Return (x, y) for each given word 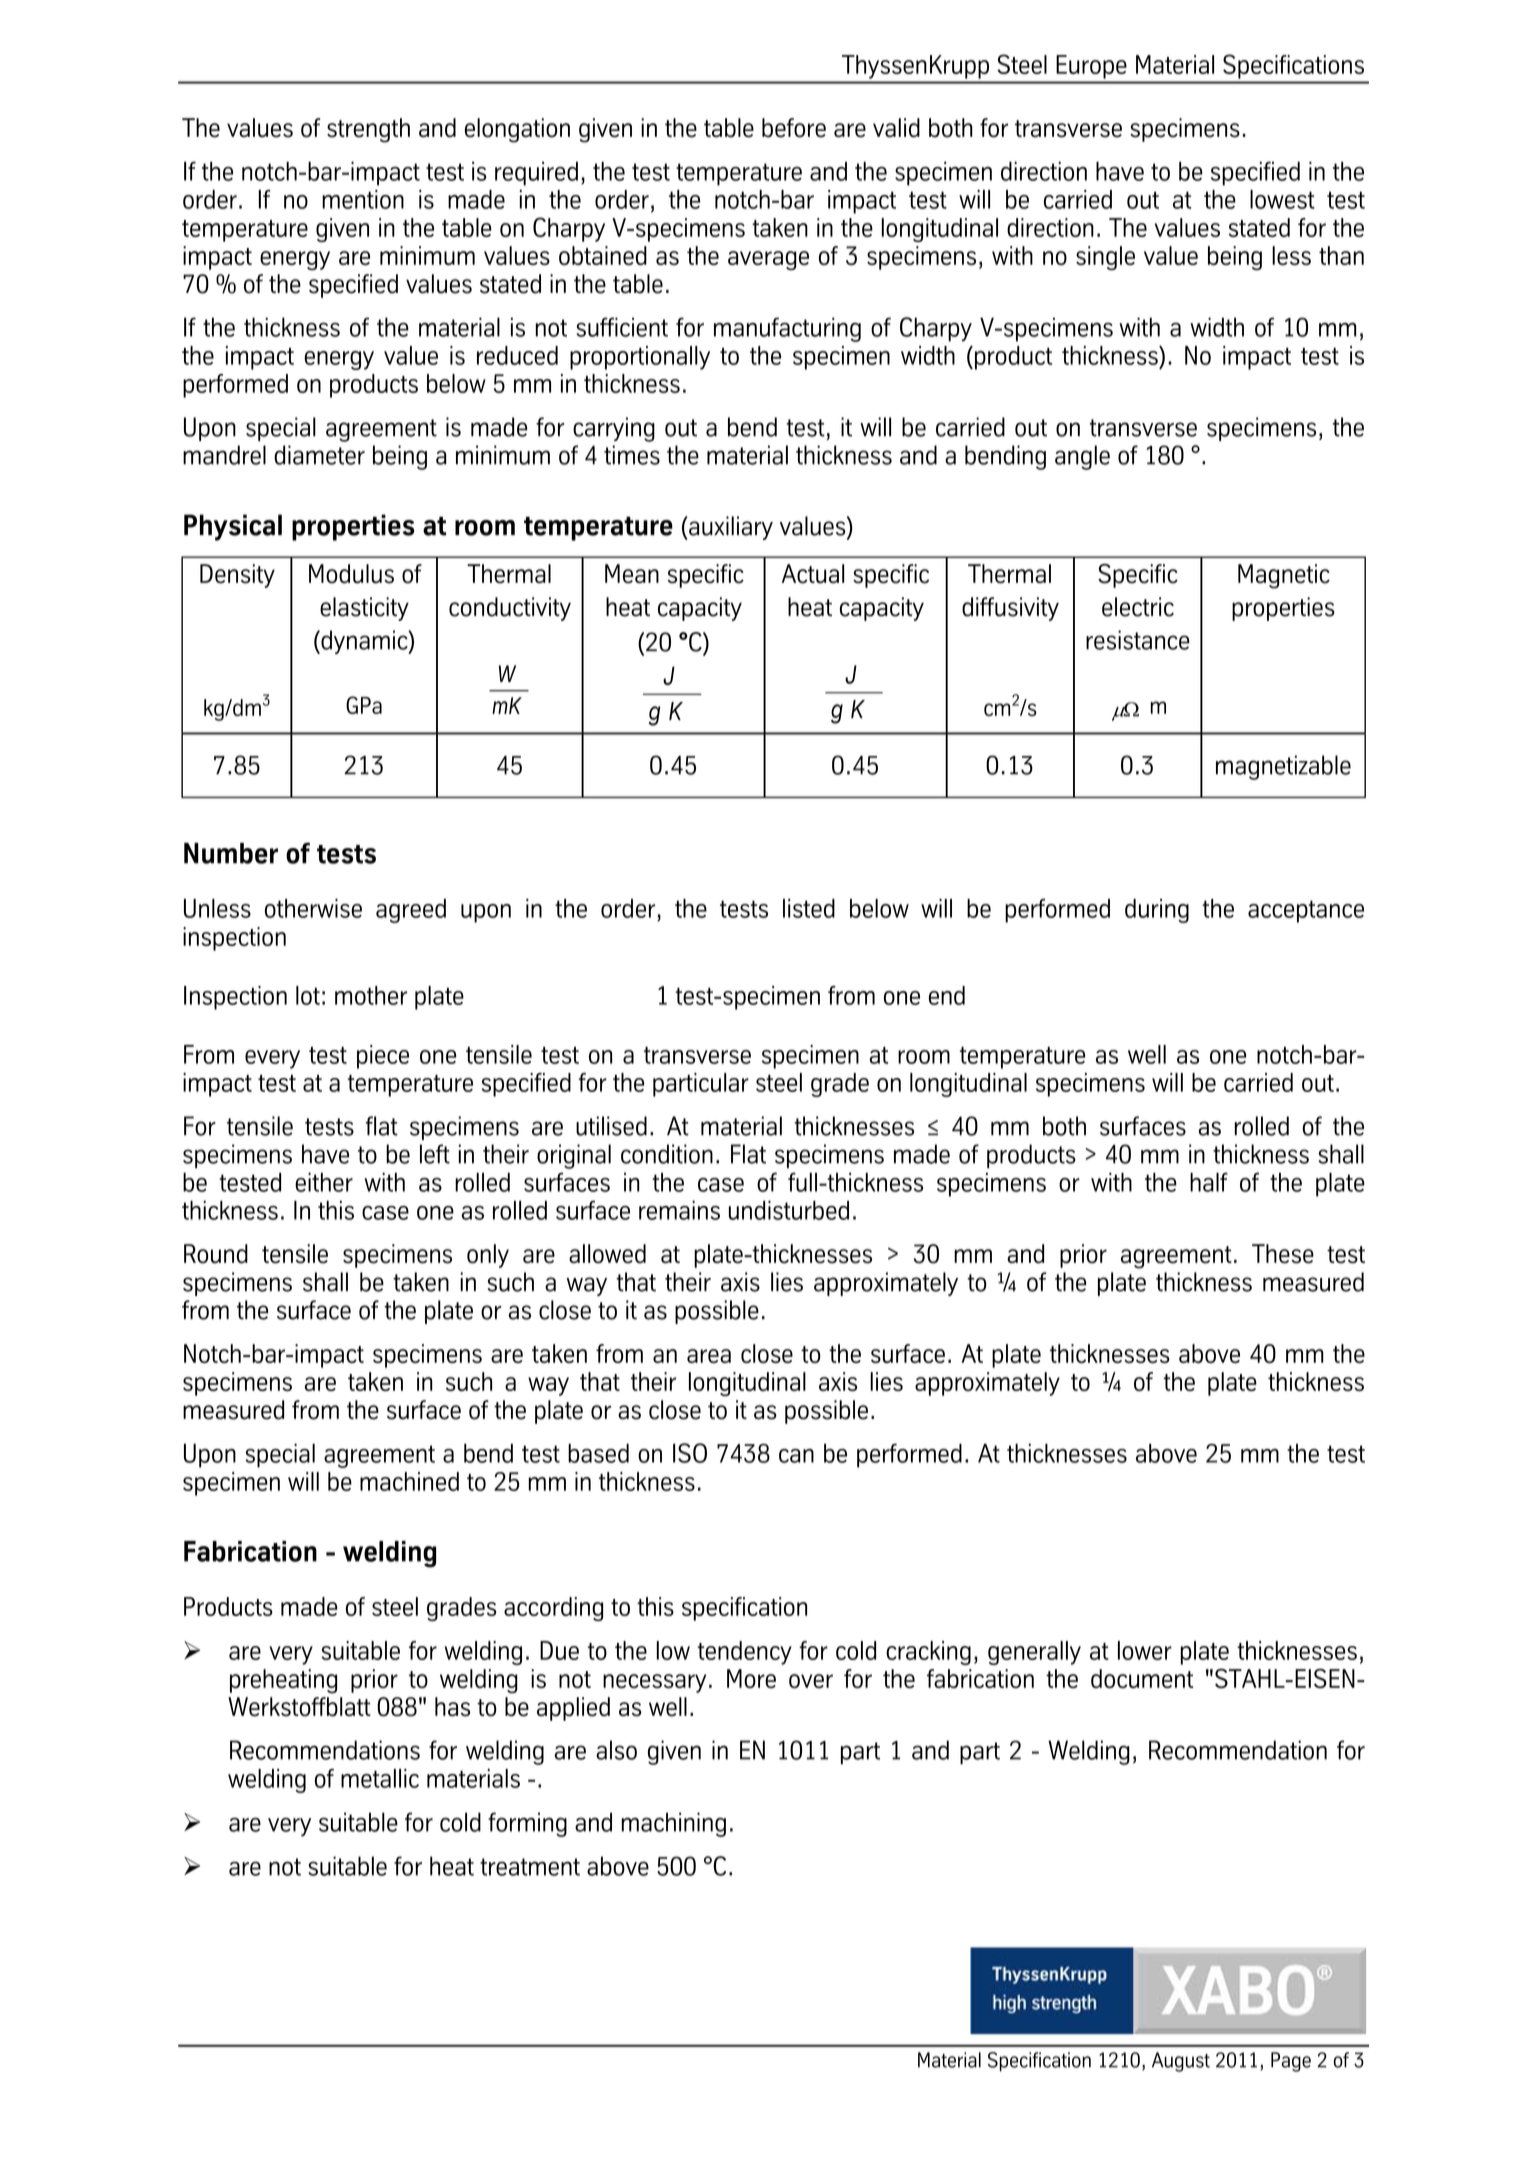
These (1283, 1254)
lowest (1282, 199)
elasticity (364, 609)
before (794, 128)
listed (809, 908)
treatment (530, 1867)
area (709, 1356)
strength (368, 130)
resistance (1138, 640)
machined (409, 1481)
